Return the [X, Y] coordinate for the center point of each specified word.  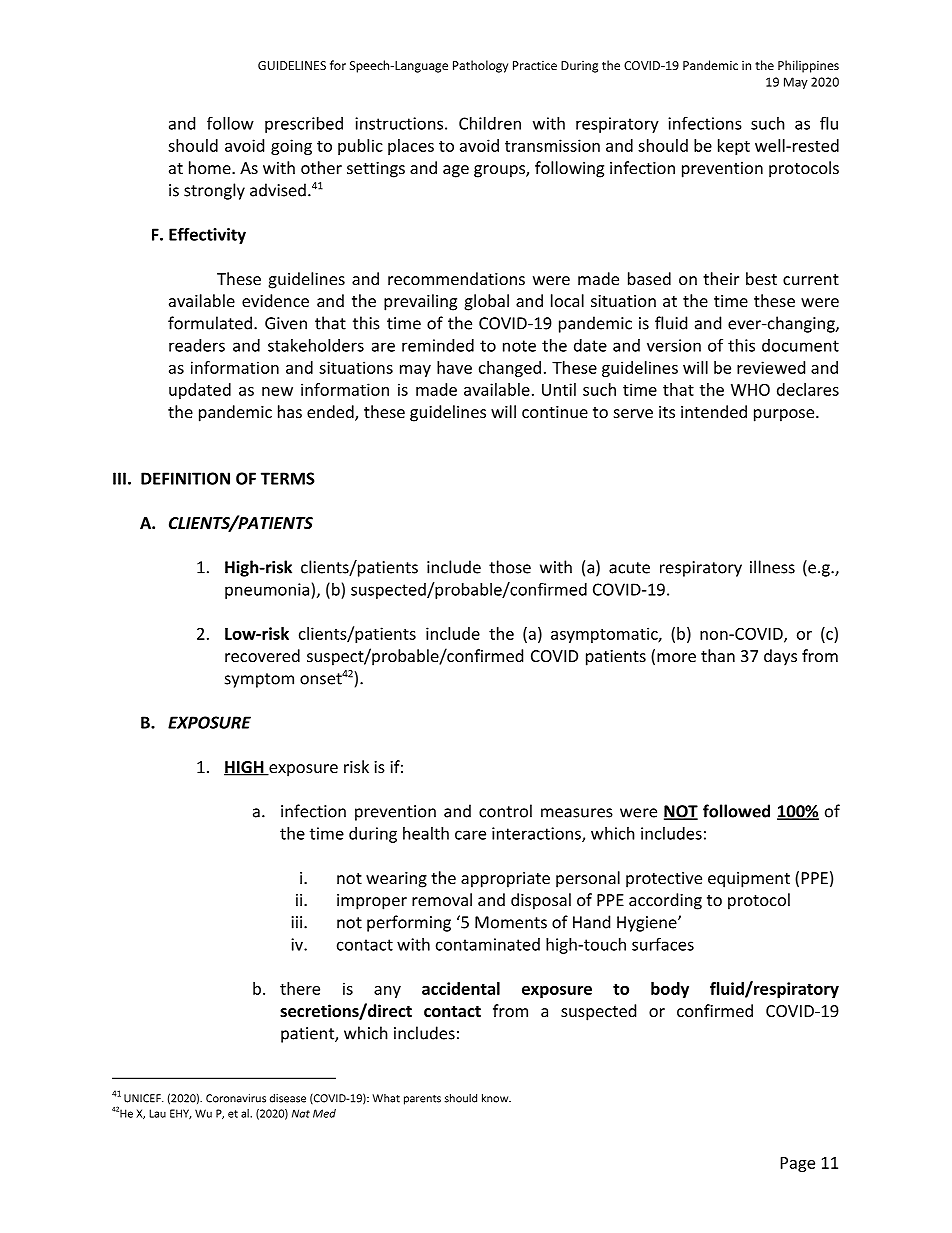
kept [734, 147]
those [510, 567]
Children [490, 123]
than [718, 655]
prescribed [304, 125]
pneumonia [268, 591]
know [496, 1098]
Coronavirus [236, 1098]
